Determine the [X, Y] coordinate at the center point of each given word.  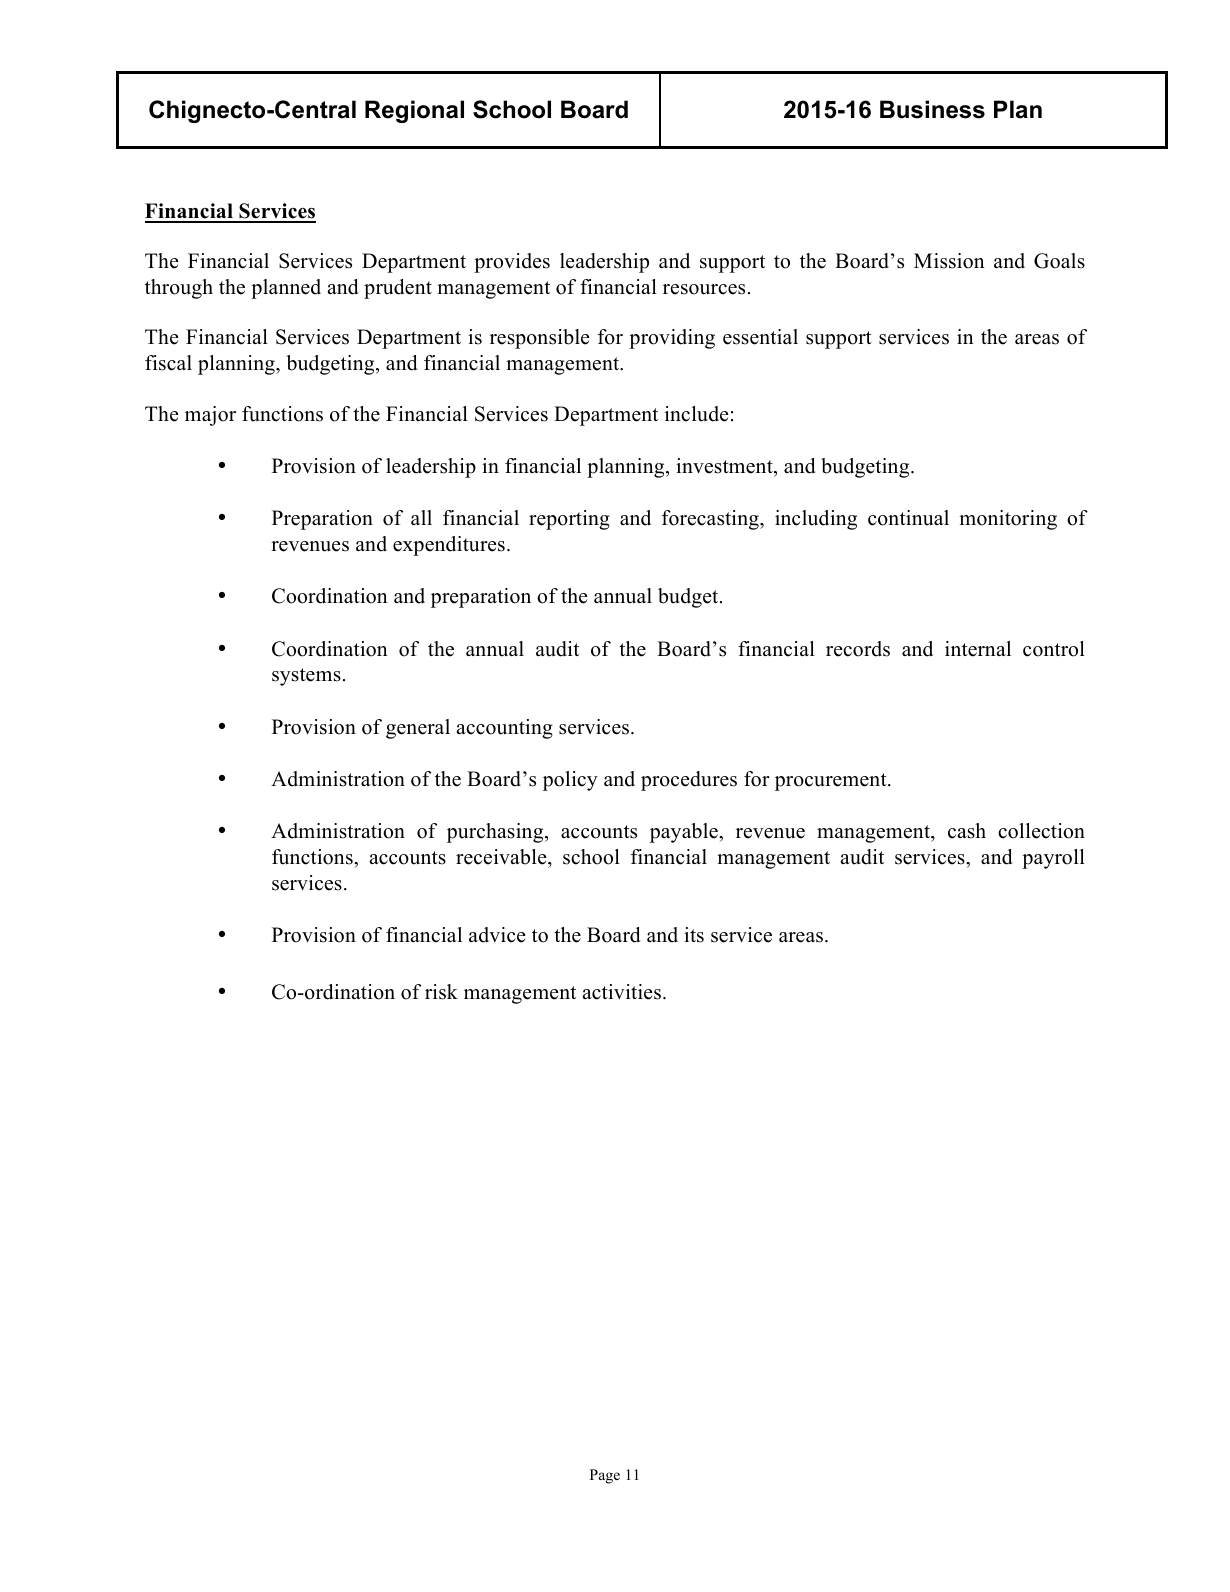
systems [306, 677]
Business [932, 109]
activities [621, 992]
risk [441, 992]
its [694, 935]
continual [908, 518]
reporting [569, 520]
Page [605, 1476]
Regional [414, 111]
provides [512, 263]
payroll [1053, 859]
